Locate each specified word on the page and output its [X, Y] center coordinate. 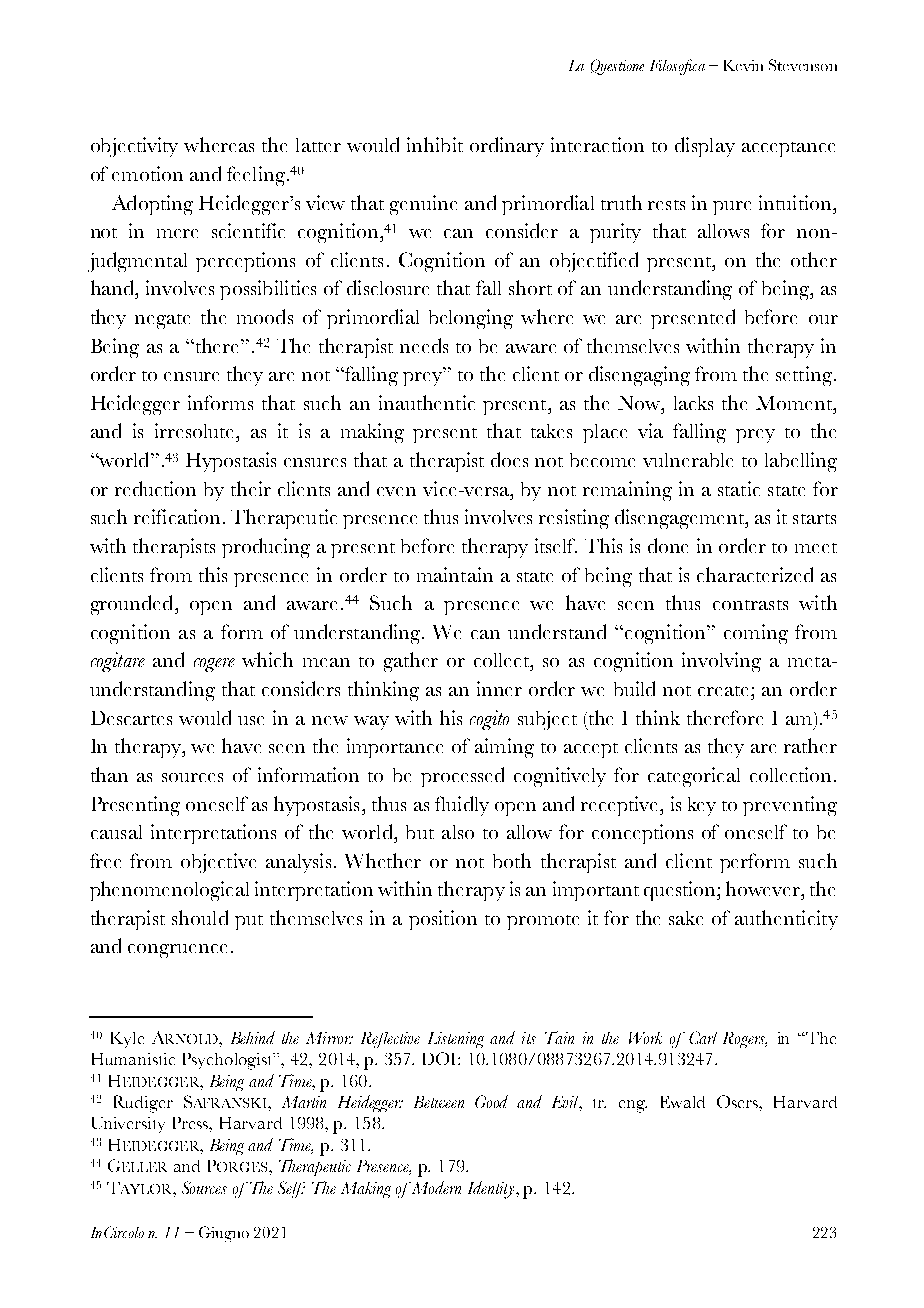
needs [424, 345]
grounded [133, 605]
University [128, 1125]
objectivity [134, 147]
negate [162, 321]
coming [756, 634]
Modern [435, 1187]
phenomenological [169, 891]
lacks [693, 403]
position [443, 920]
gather [411, 662]
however [764, 888]
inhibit [435, 144]
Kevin [743, 65]
